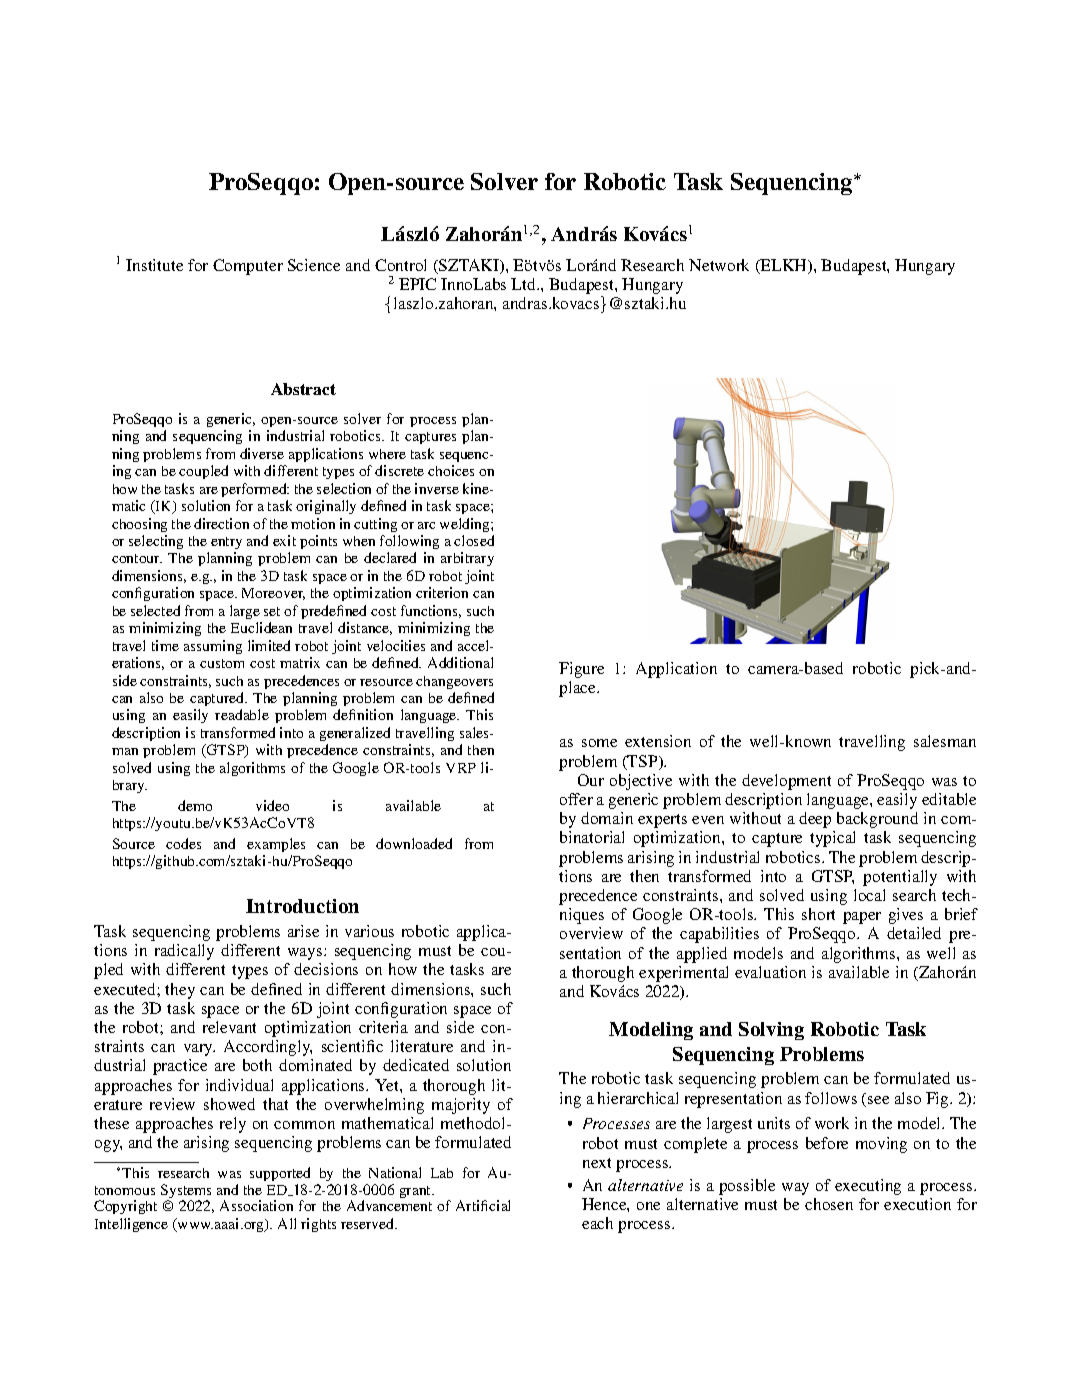 This screenshot has height=1387, width=1072. What do you see at coordinates (417, 284) in the screenshot?
I see `EPIC` at bounding box center [417, 284].
